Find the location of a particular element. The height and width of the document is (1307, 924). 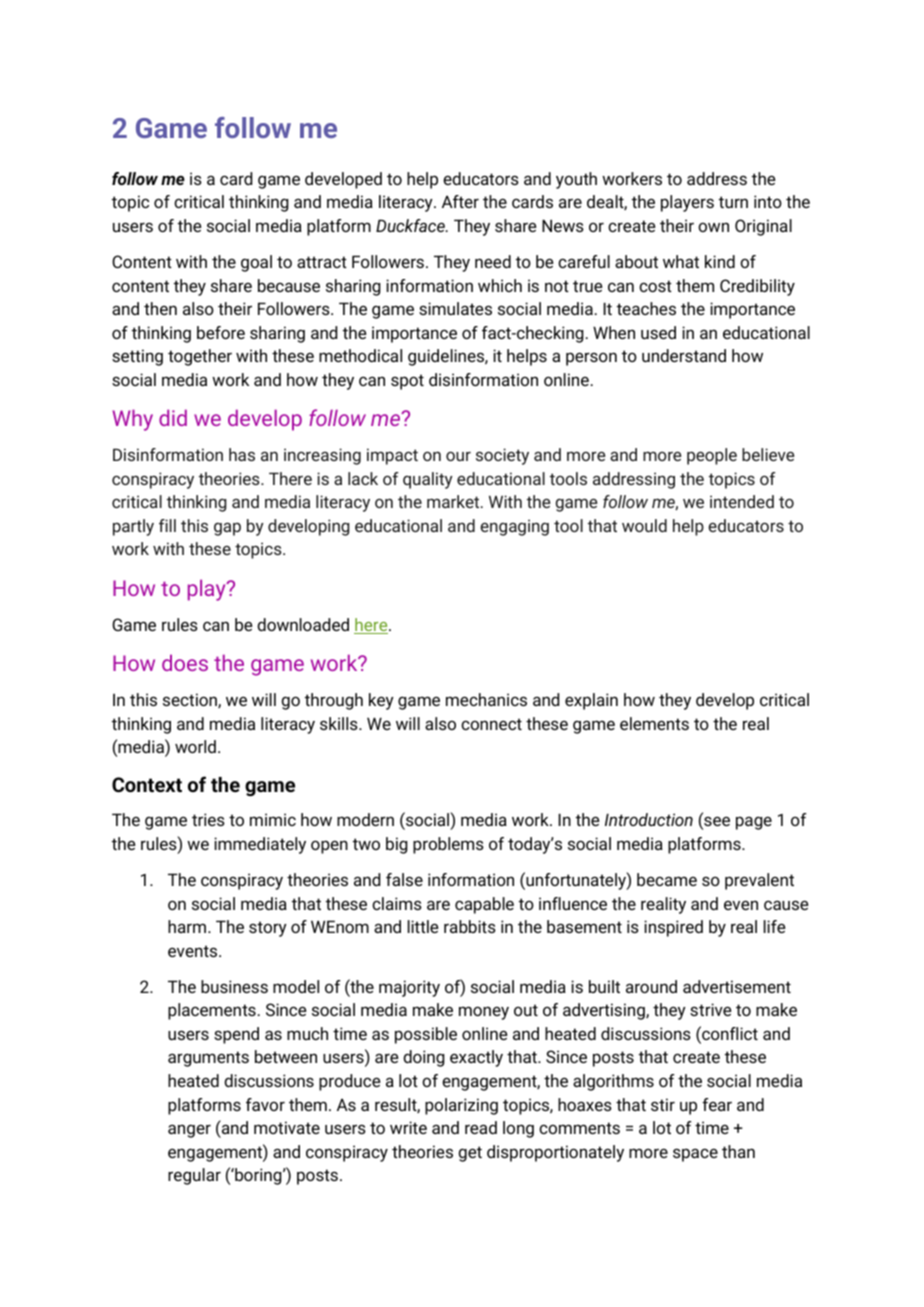

goal is located at coordinates (256, 263).
